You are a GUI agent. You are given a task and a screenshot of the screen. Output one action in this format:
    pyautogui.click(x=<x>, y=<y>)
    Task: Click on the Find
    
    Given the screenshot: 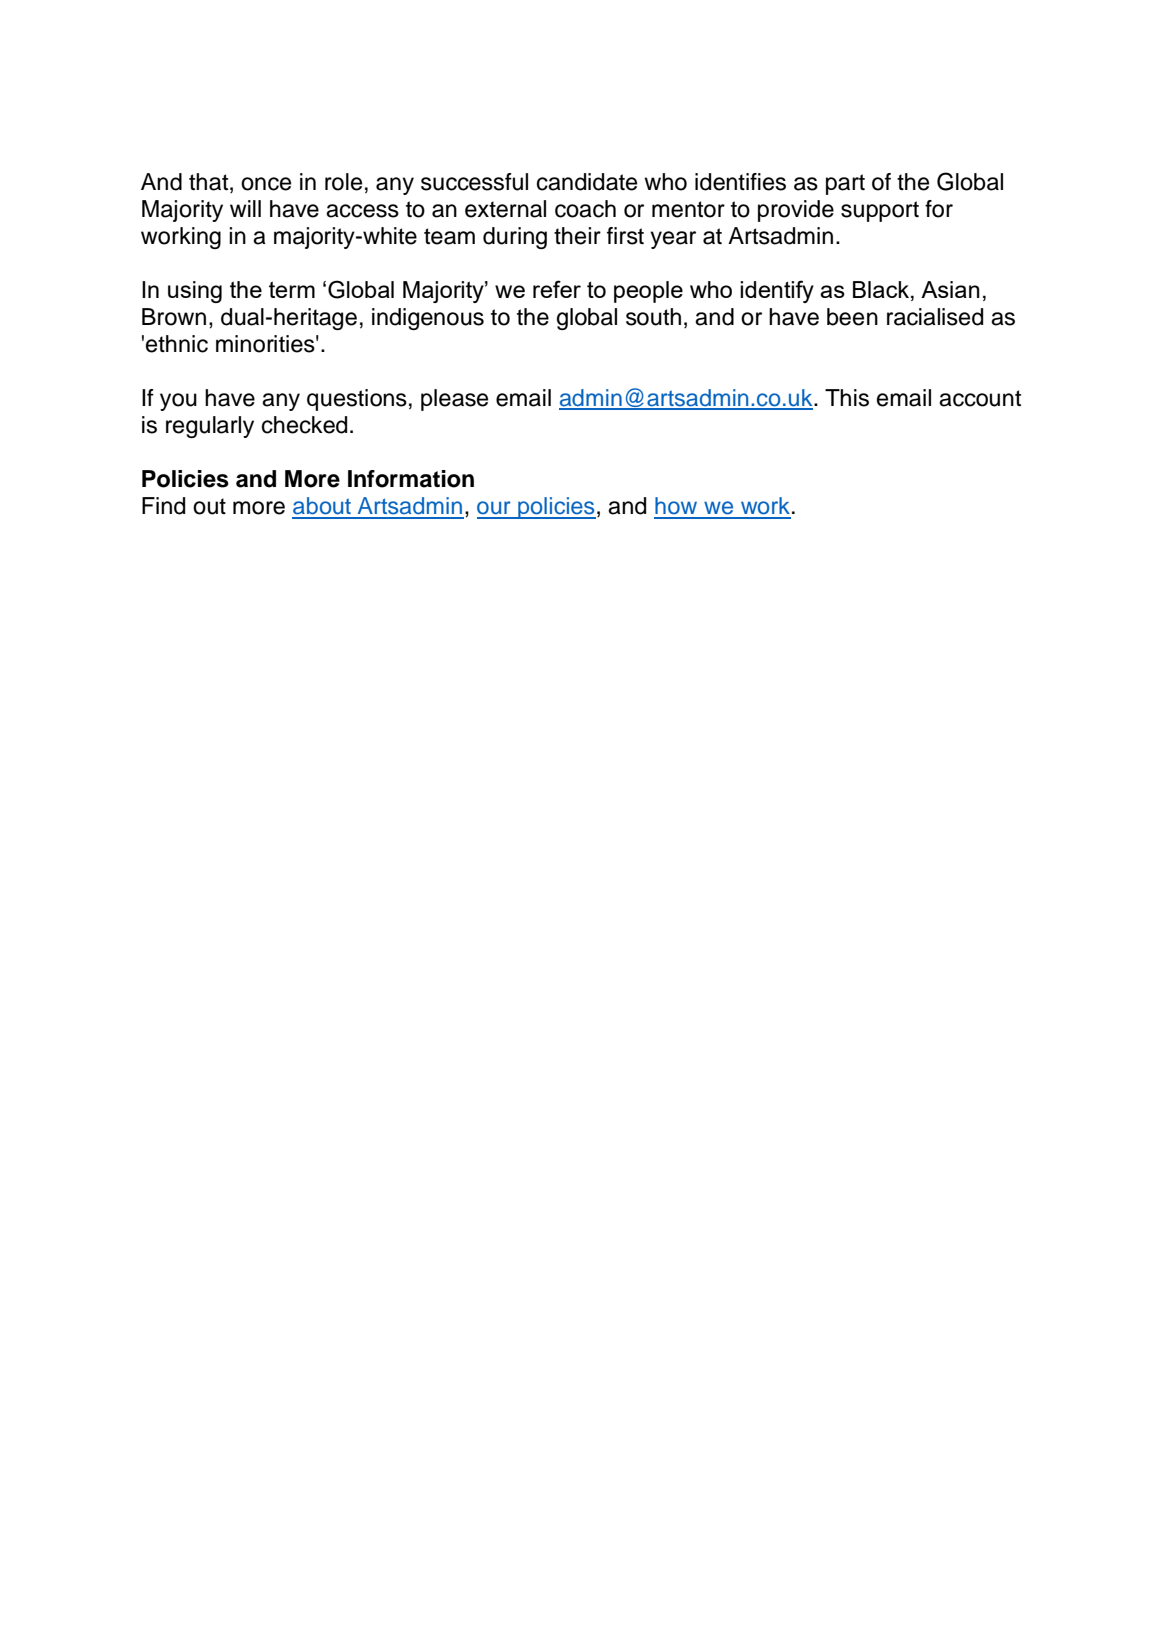 What is the action you would take?
    pyautogui.click(x=163, y=506)
